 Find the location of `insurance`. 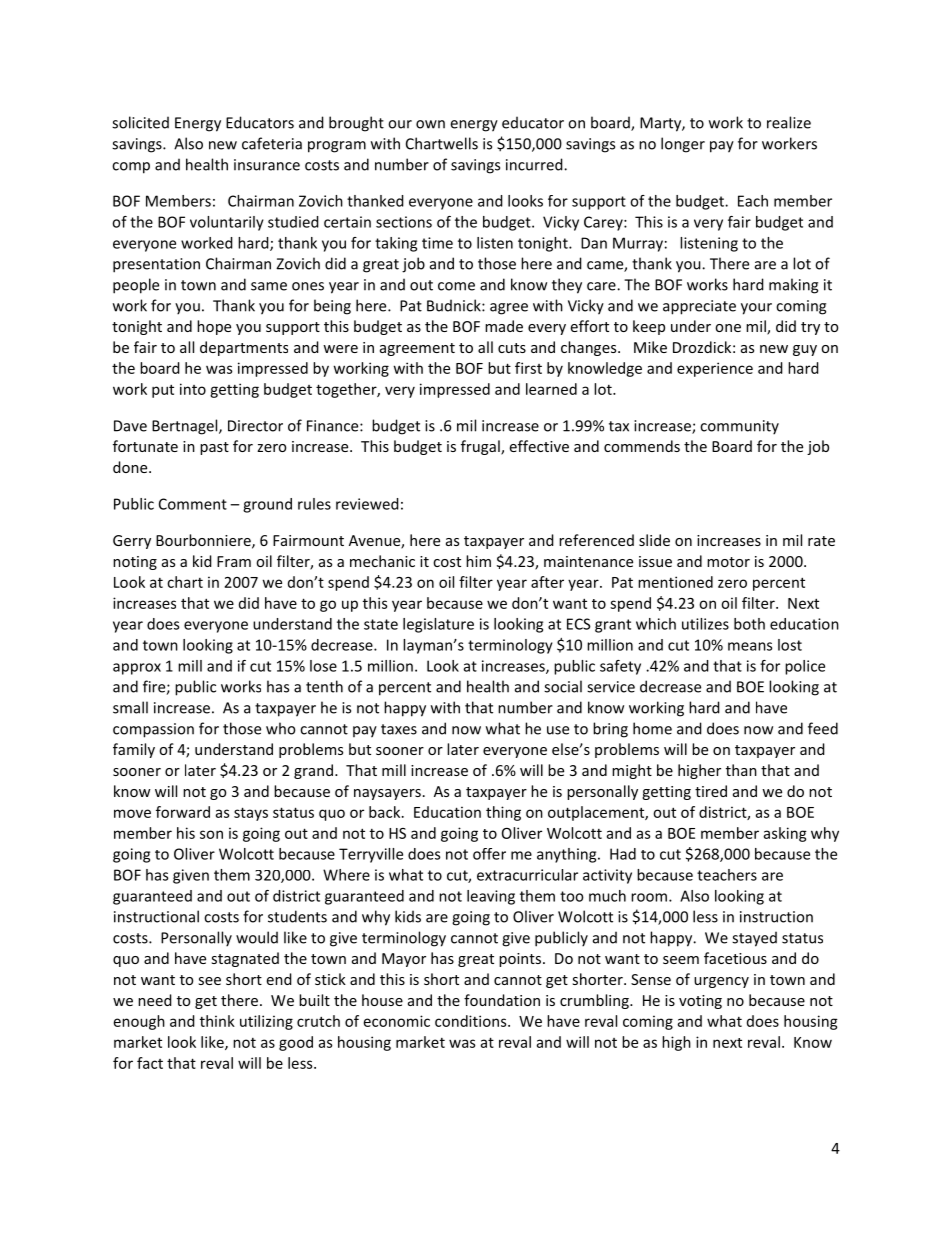

insurance is located at coordinates (267, 165).
